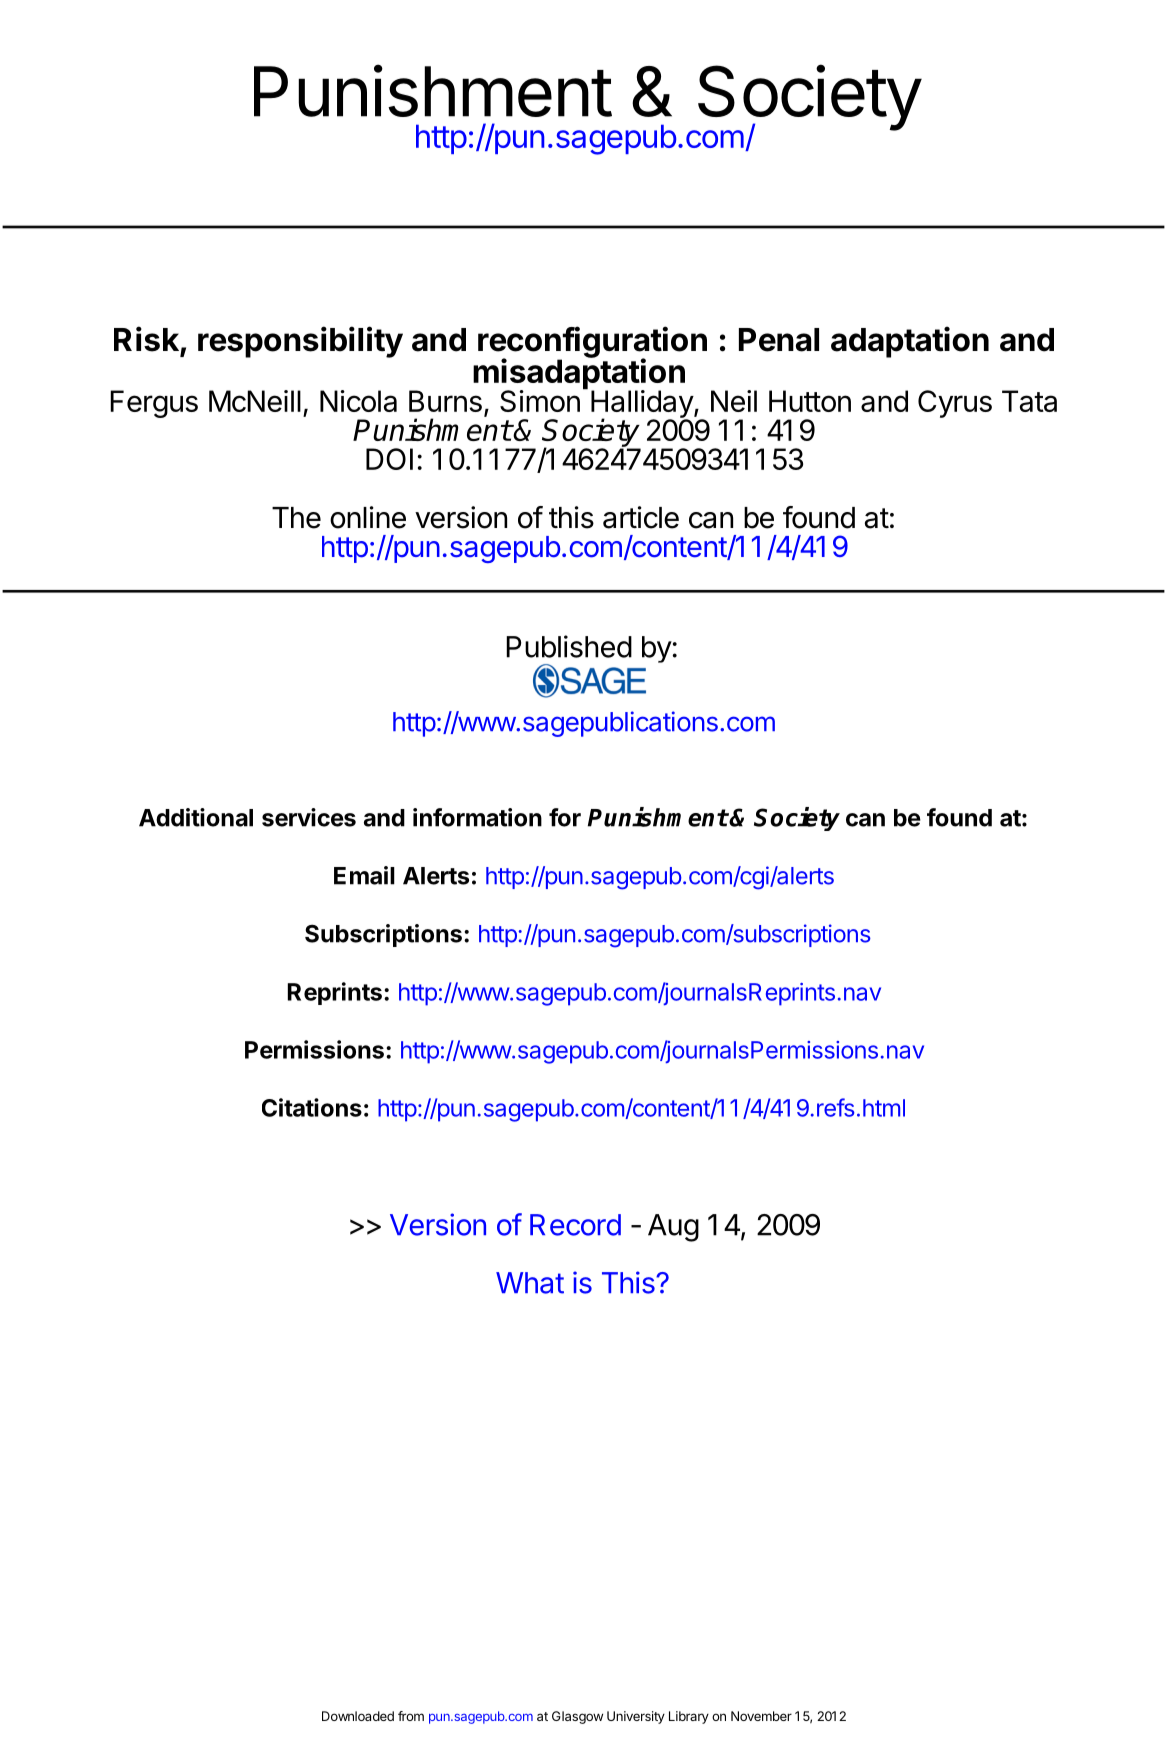 This screenshot has width=1167, height=1750. Describe the element at coordinates (300, 342) in the screenshot. I see `responsibility` at that location.
